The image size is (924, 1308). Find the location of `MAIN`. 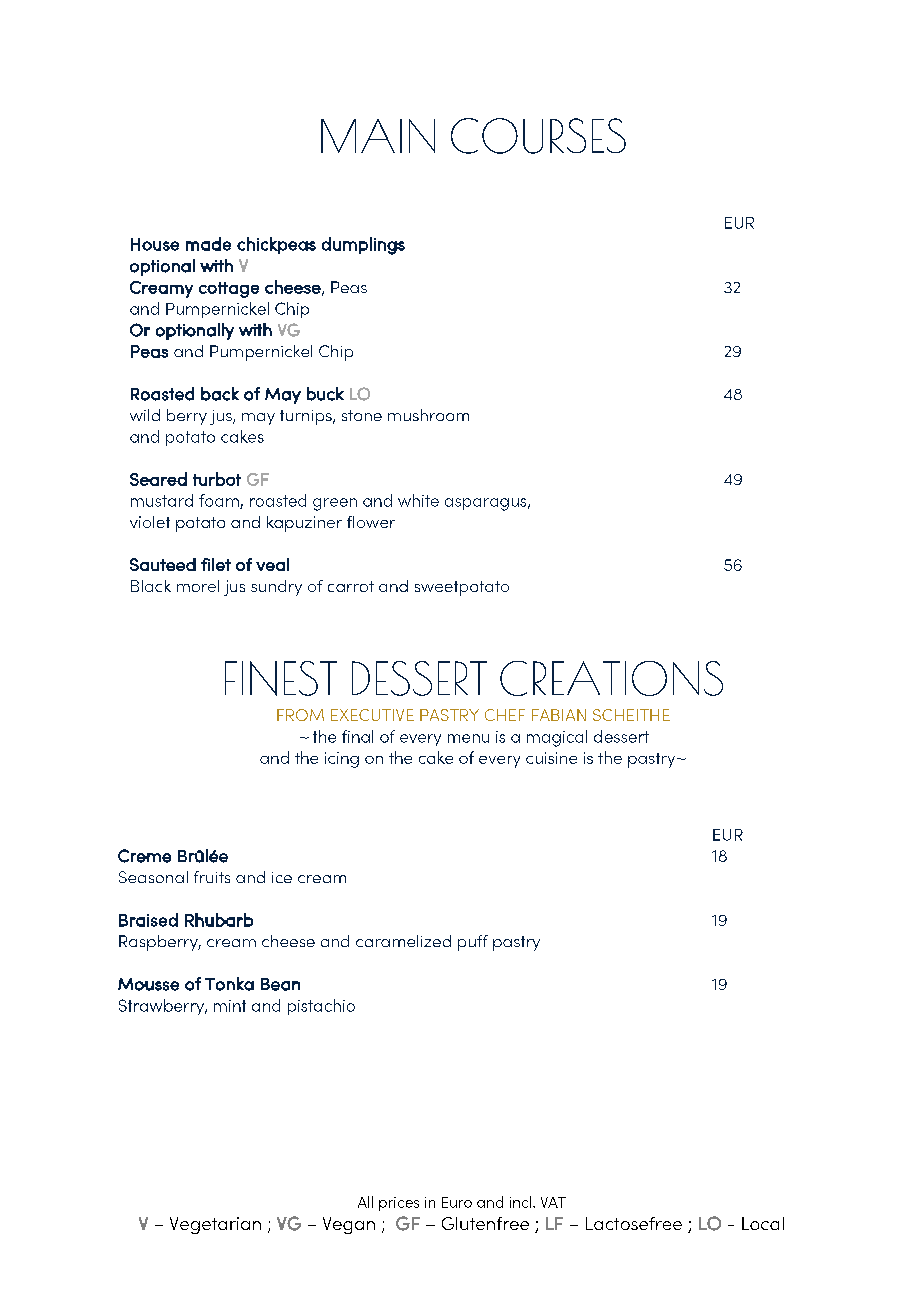

MAIN is located at coordinates (378, 136).
